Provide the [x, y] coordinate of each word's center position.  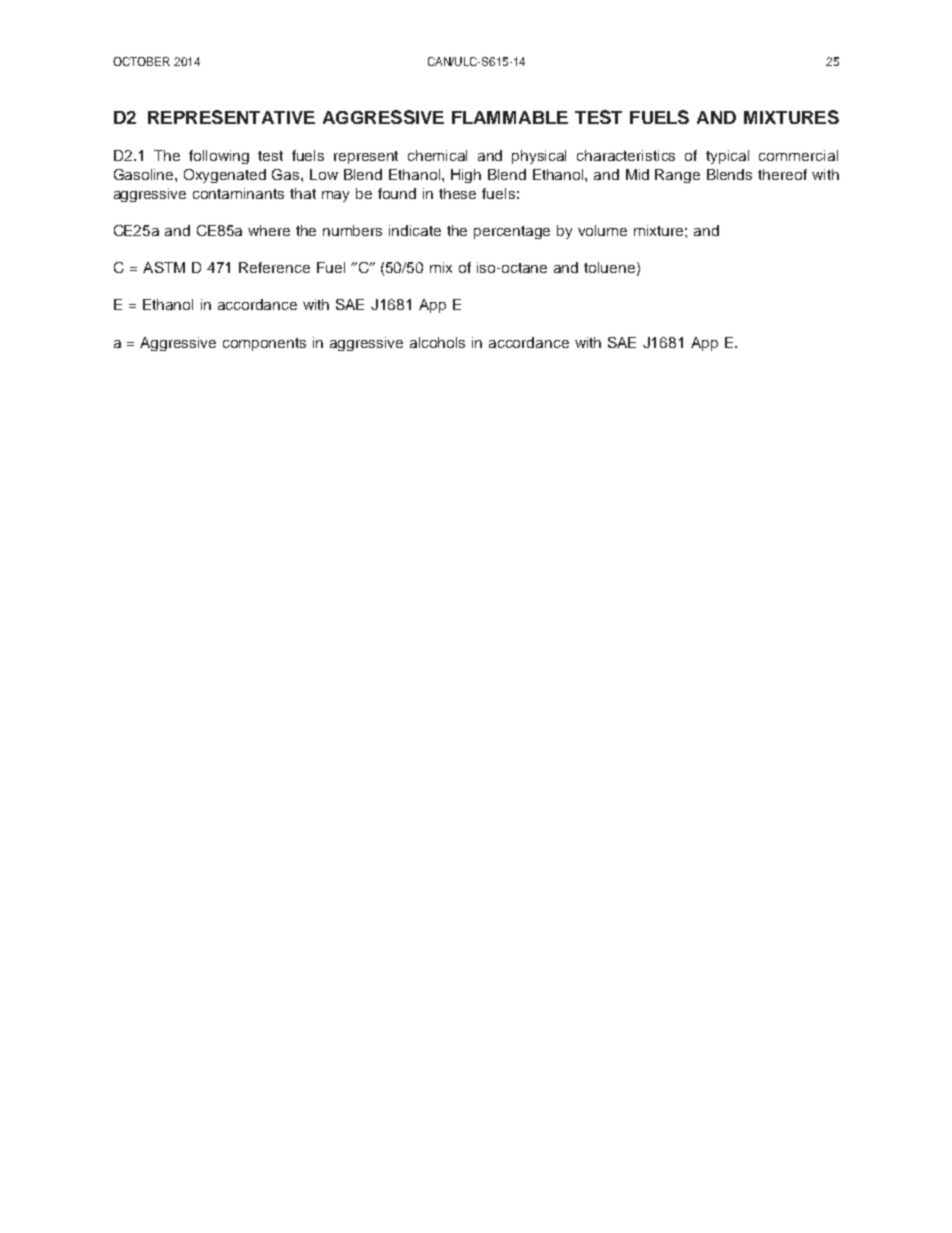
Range [677, 176]
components [264, 344]
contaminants [238, 193]
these [457, 193]
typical [727, 157]
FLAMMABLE [510, 117]
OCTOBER [141, 61]
